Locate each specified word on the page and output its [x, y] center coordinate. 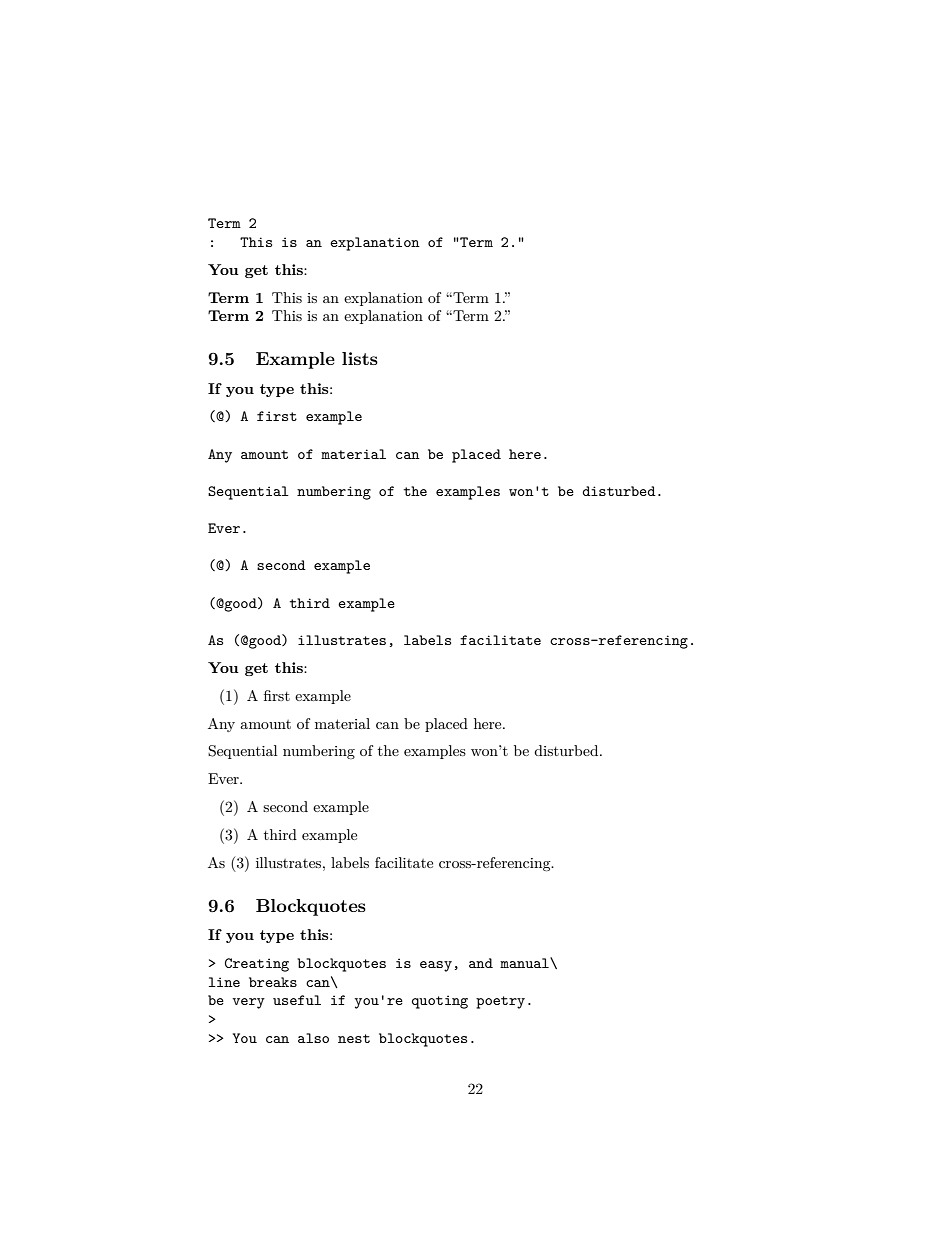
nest [354, 1038]
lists [360, 358]
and [481, 963]
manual [525, 962]
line [224, 982]
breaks [273, 982]
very [248, 1003]
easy [436, 966]
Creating [257, 965]
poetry [500, 1002]
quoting [440, 1002]
